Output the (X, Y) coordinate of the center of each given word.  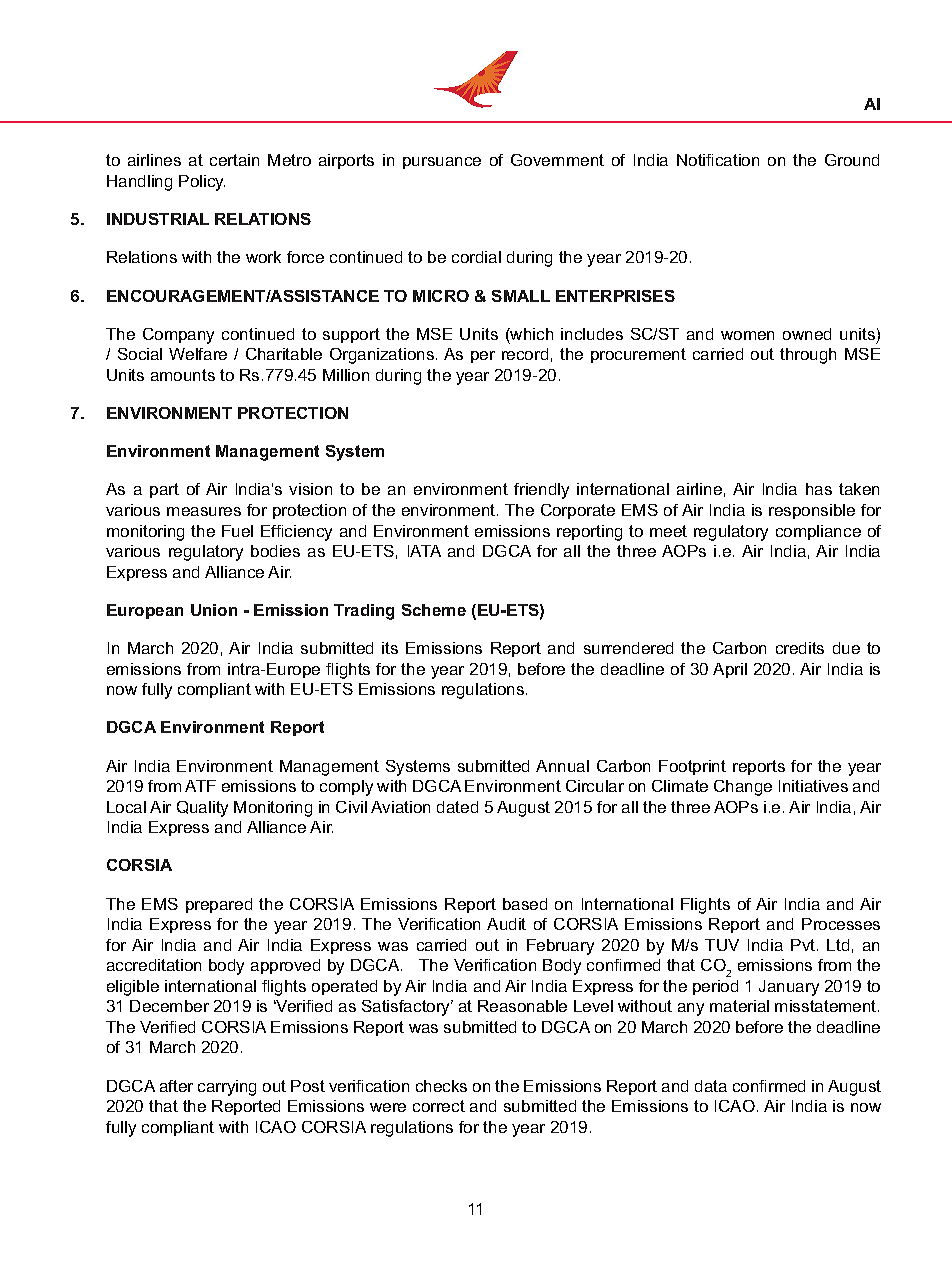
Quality (202, 809)
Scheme (434, 610)
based (525, 904)
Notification (718, 160)
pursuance (442, 163)
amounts (183, 375)
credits (800, 648)
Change (743, 788)
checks (441, 1086)
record (525, 354)
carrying (227, 1088)
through (808, 356)
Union (214, 610)
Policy (202, 183)
